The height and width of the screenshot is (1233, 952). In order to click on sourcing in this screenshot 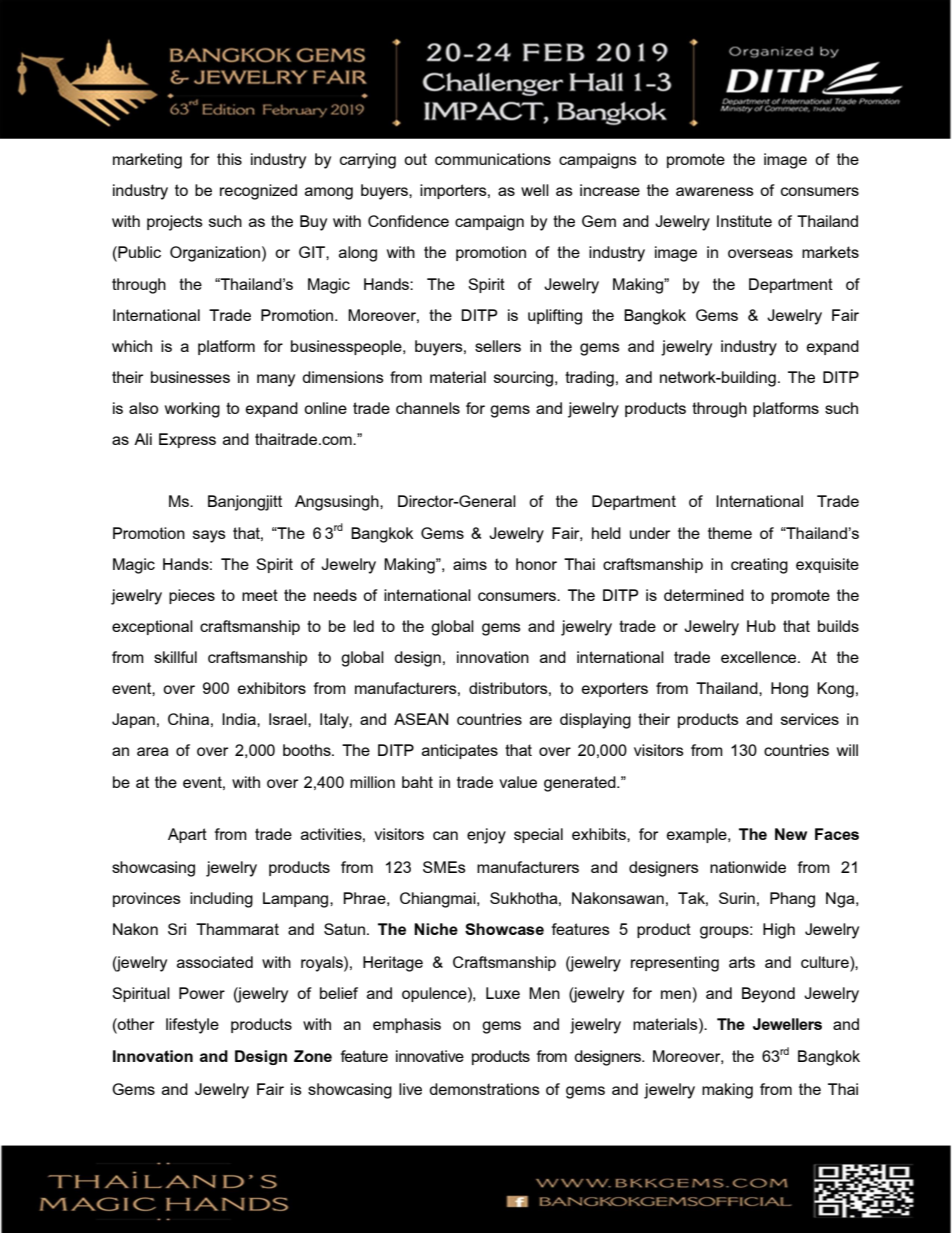, I will do `click(525, 379)`.
